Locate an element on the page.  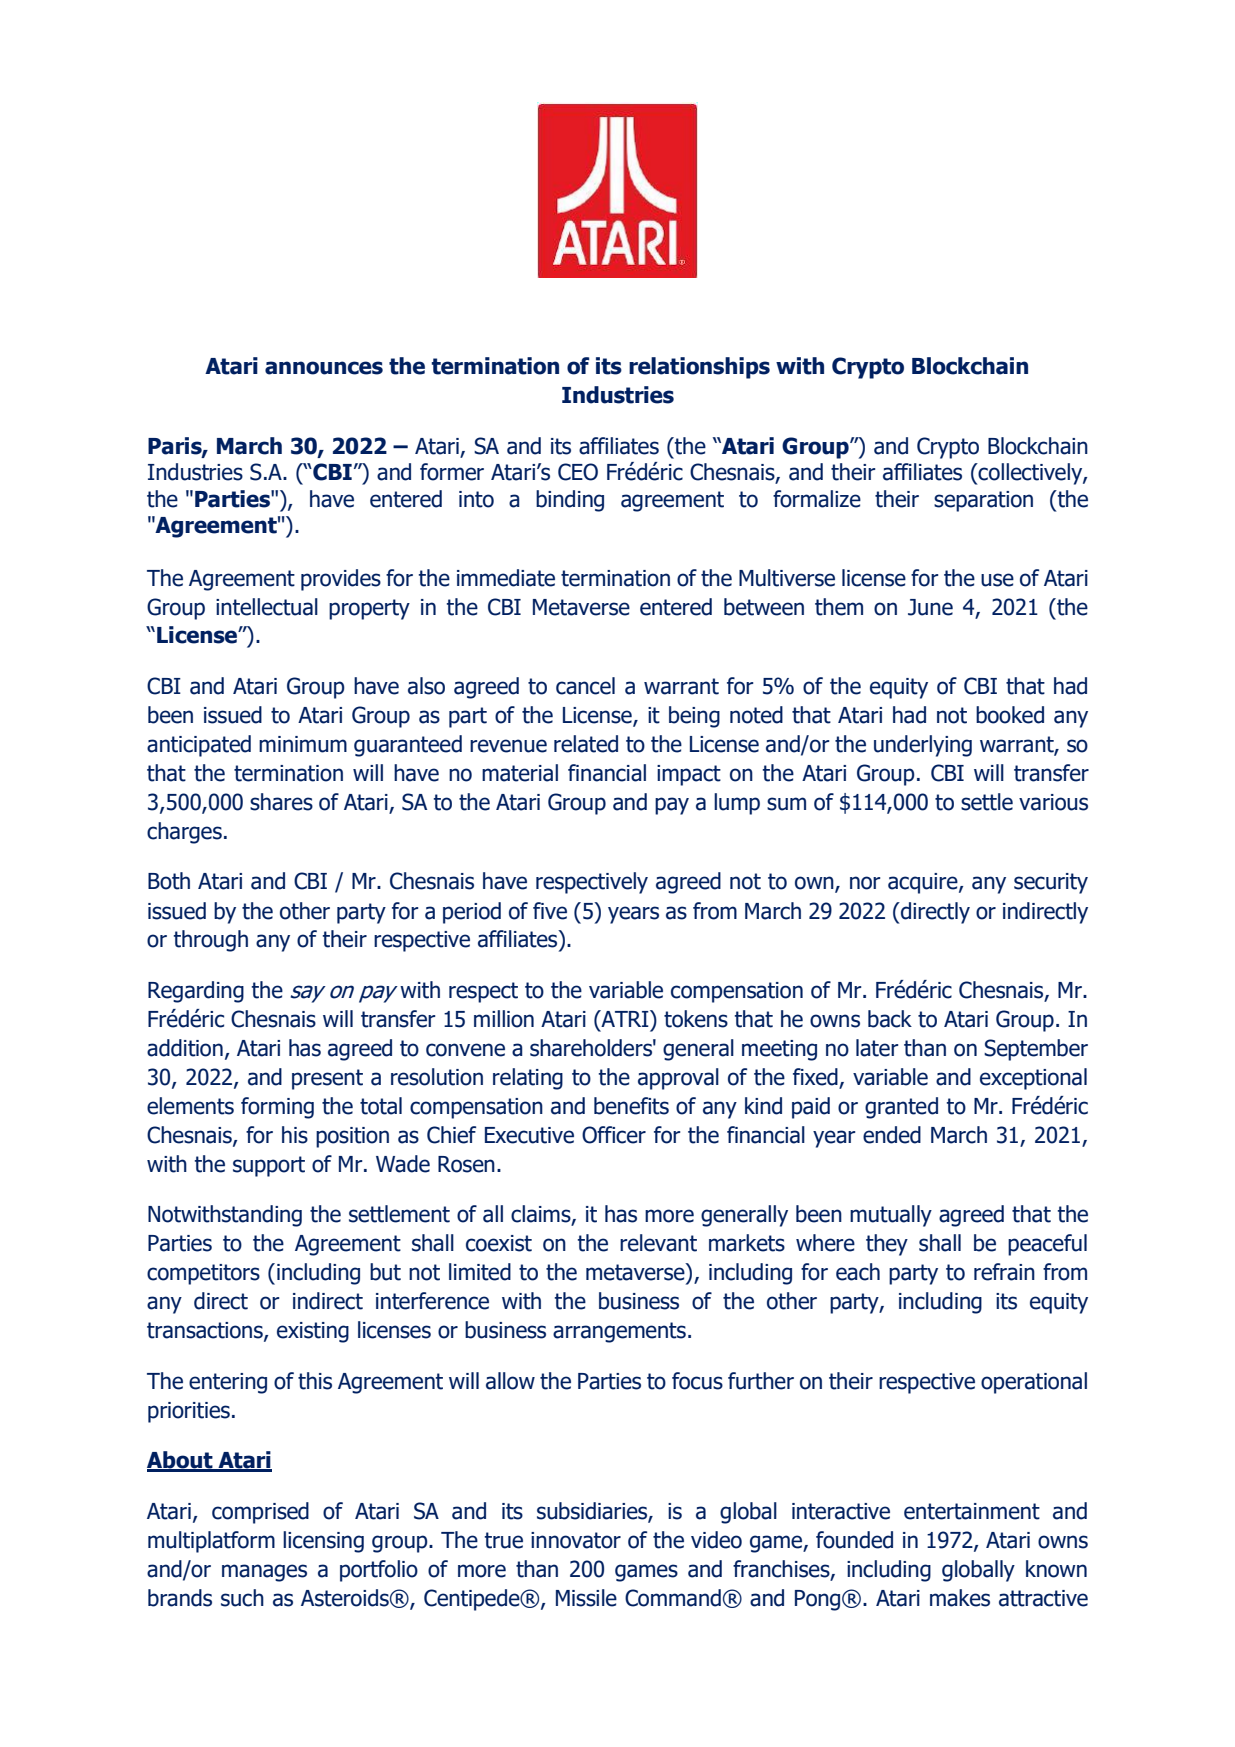
manages is located at coordinates (264, 1573).
